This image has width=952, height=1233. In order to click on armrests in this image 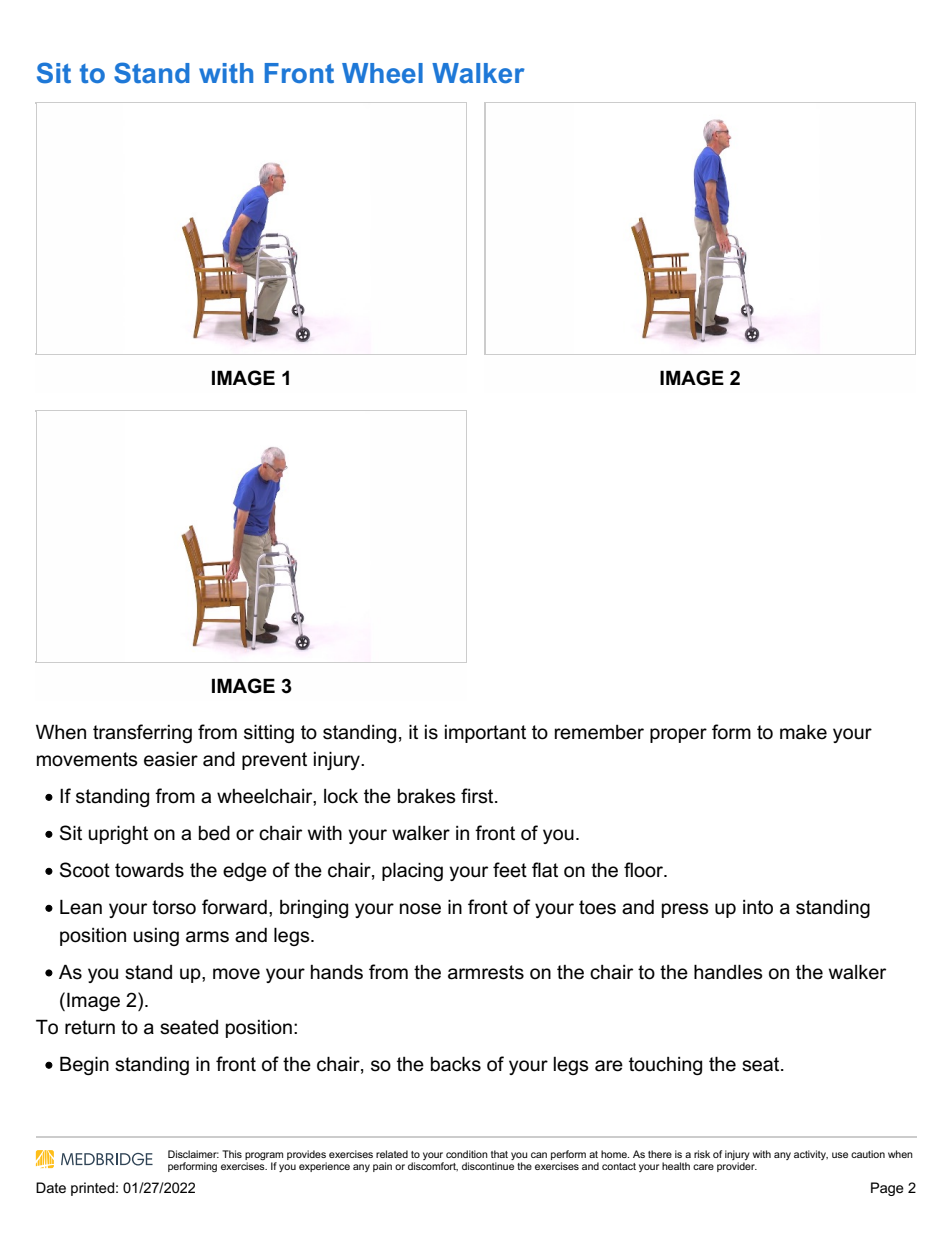, I will do `click(486, 972)`.
